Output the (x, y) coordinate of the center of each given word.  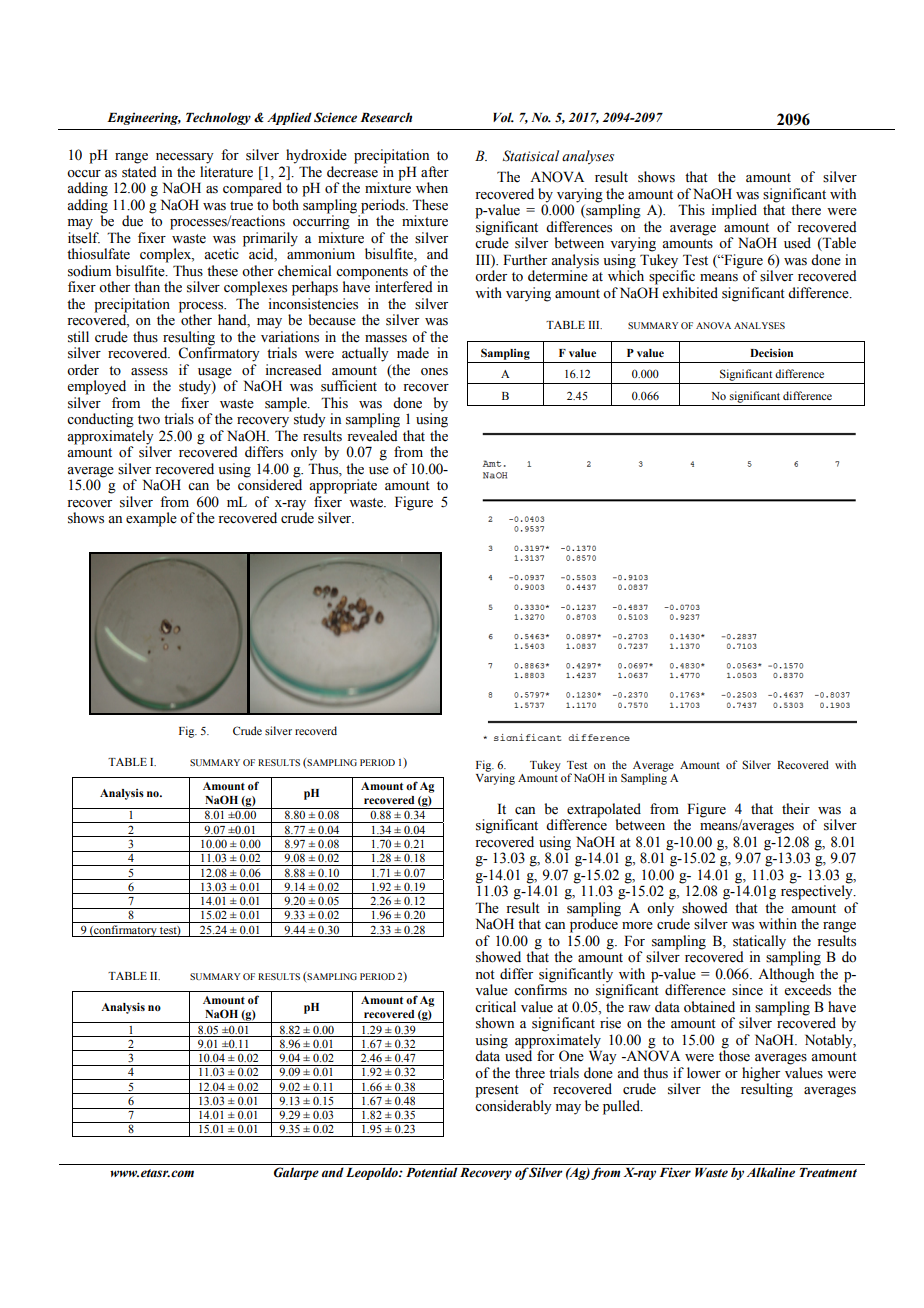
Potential (431, 1172)
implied (734, 211)
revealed (372, 436)
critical (495, 1006)
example (151, 519)
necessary (185, 158)
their (796, 809)
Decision (771, 352)
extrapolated (604, 810)
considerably (513, 1107)
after (435, 172)
